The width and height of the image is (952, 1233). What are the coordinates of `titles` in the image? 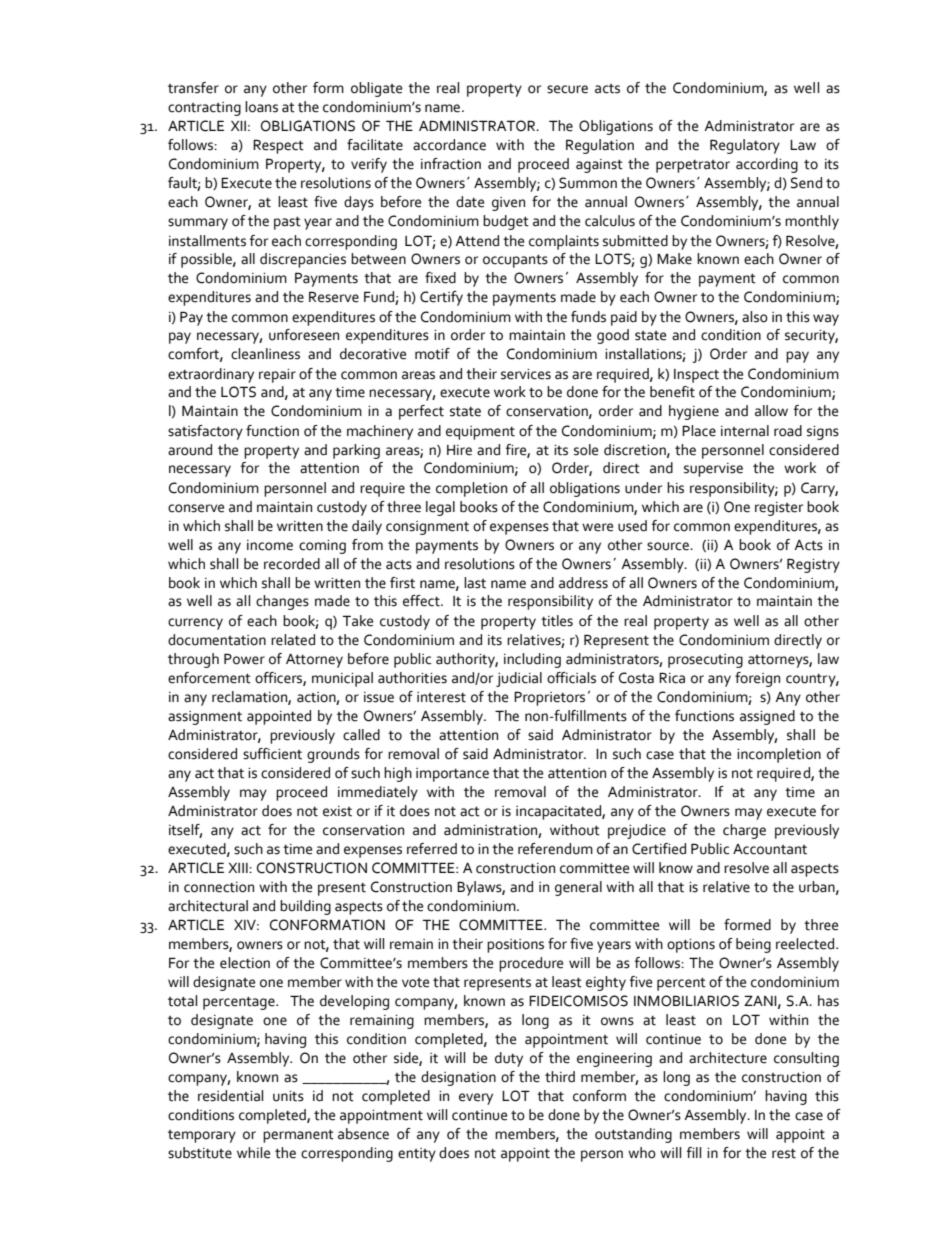 It's located at (557, 621).
